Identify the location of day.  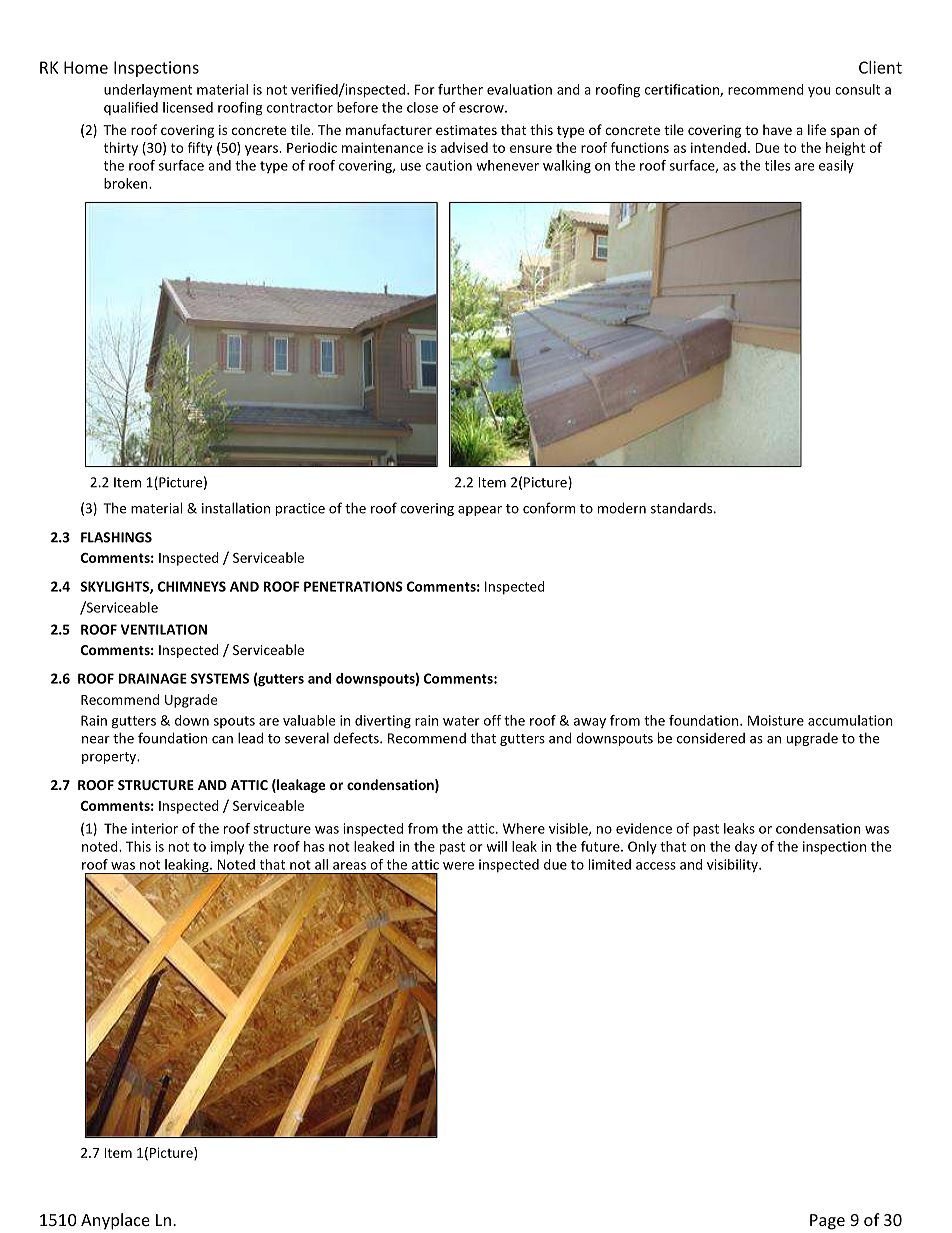
(746, 847).
